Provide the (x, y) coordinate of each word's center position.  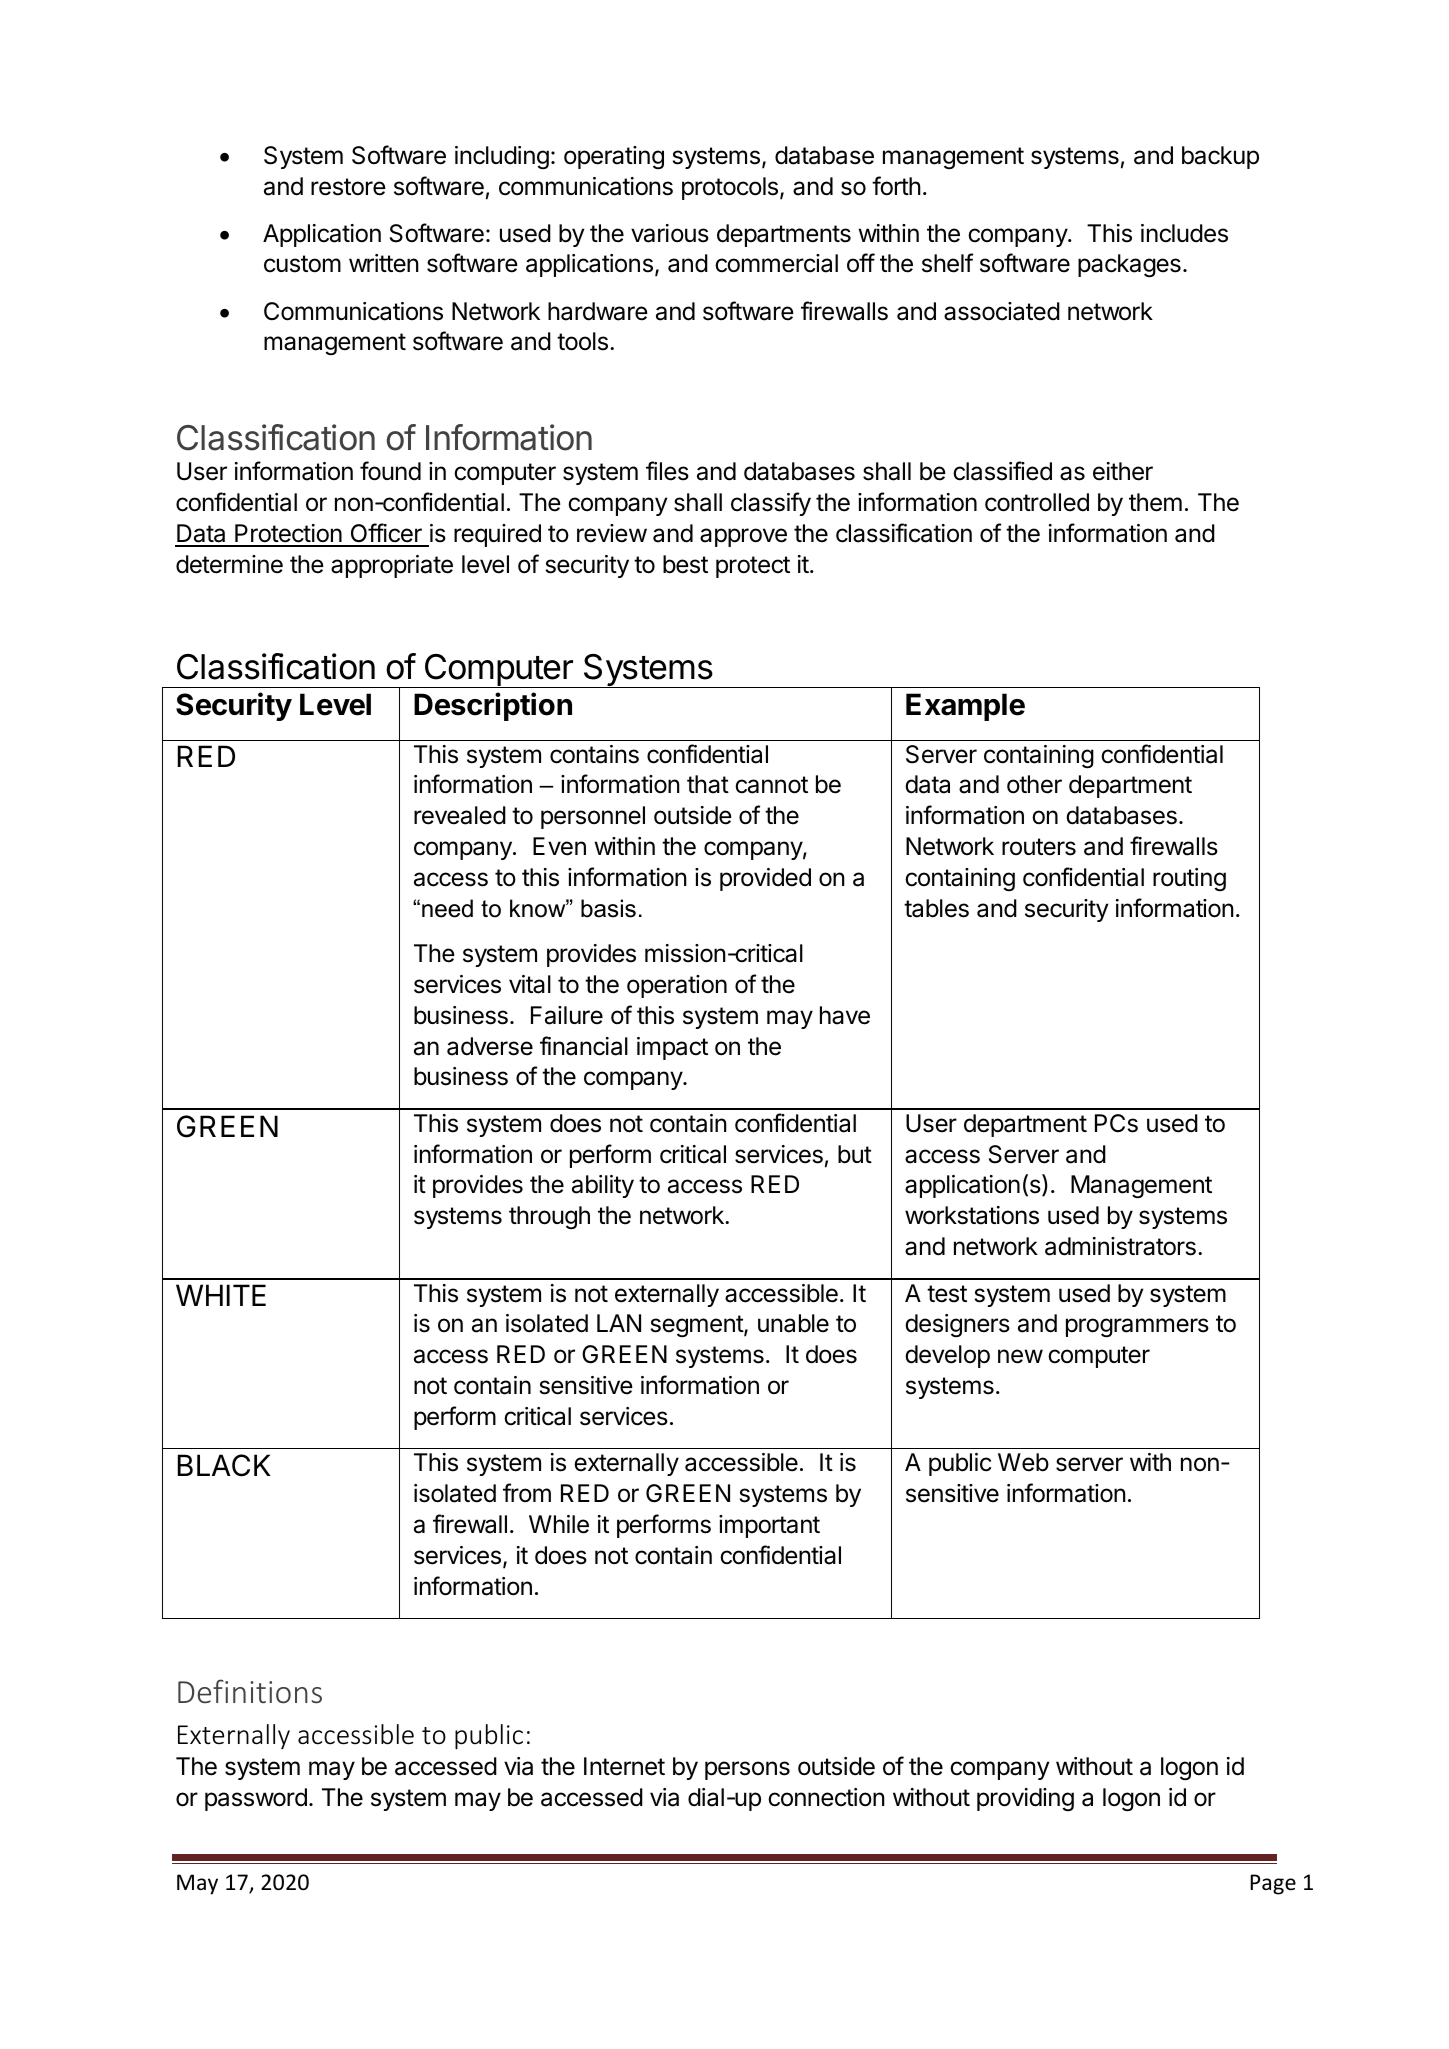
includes (1184, 233)
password (256, 1799)
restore (348, 187)
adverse (490, 1046)
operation (677, 986)
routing (1189, 879)
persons (747, 1770)
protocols (730, 188)
